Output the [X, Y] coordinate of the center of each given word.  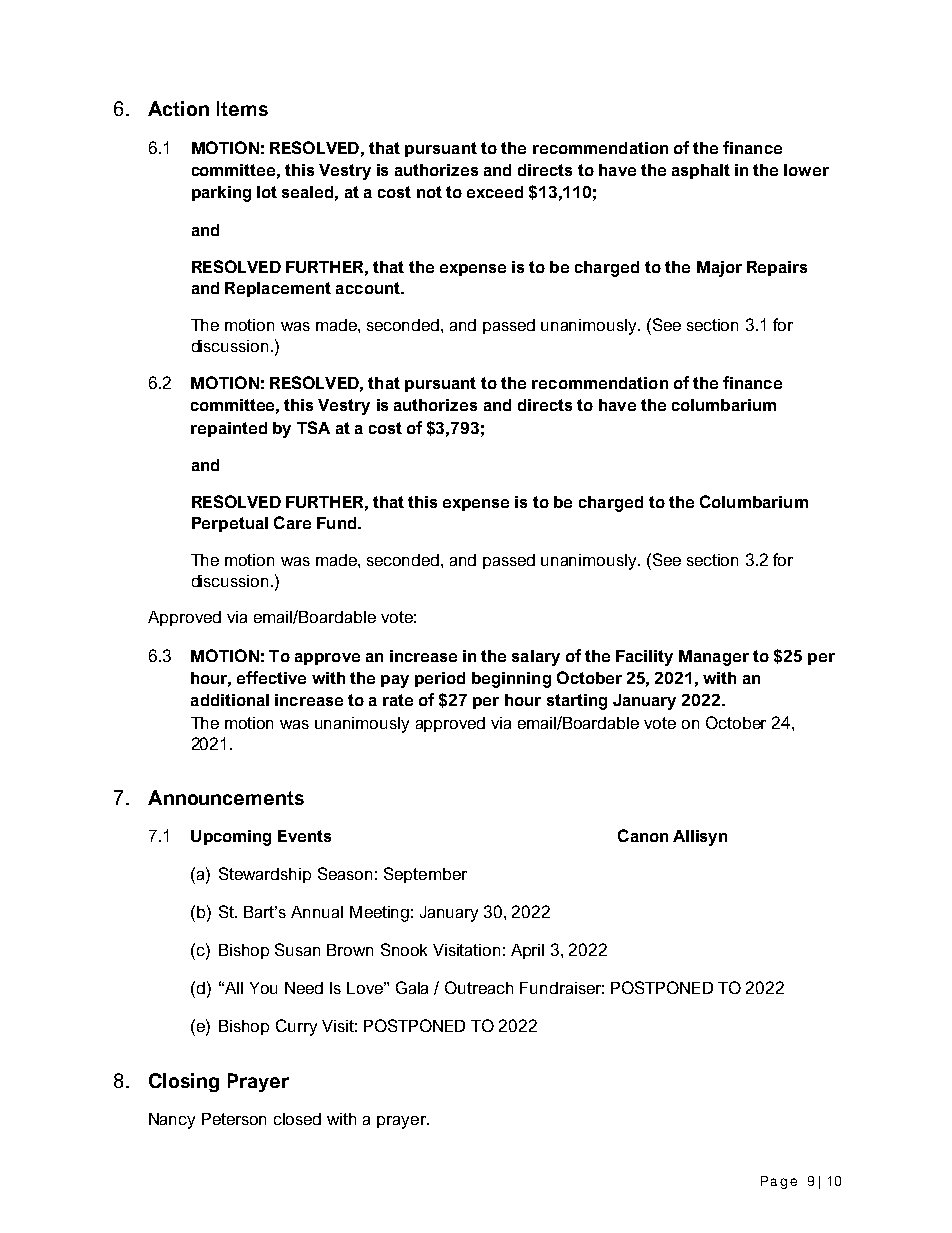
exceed [495, 192]
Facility [644, 658]
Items [242, 108]
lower [806, 170]
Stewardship [265, 875]
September [425, 875]
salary [536, 658]
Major [719, 269]
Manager [714, 658]
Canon [643, 835]
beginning [511, 680]
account [369, 288]
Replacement [278, 289]
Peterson [234, 1119]
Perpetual [230, 524]
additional [230, 700]
